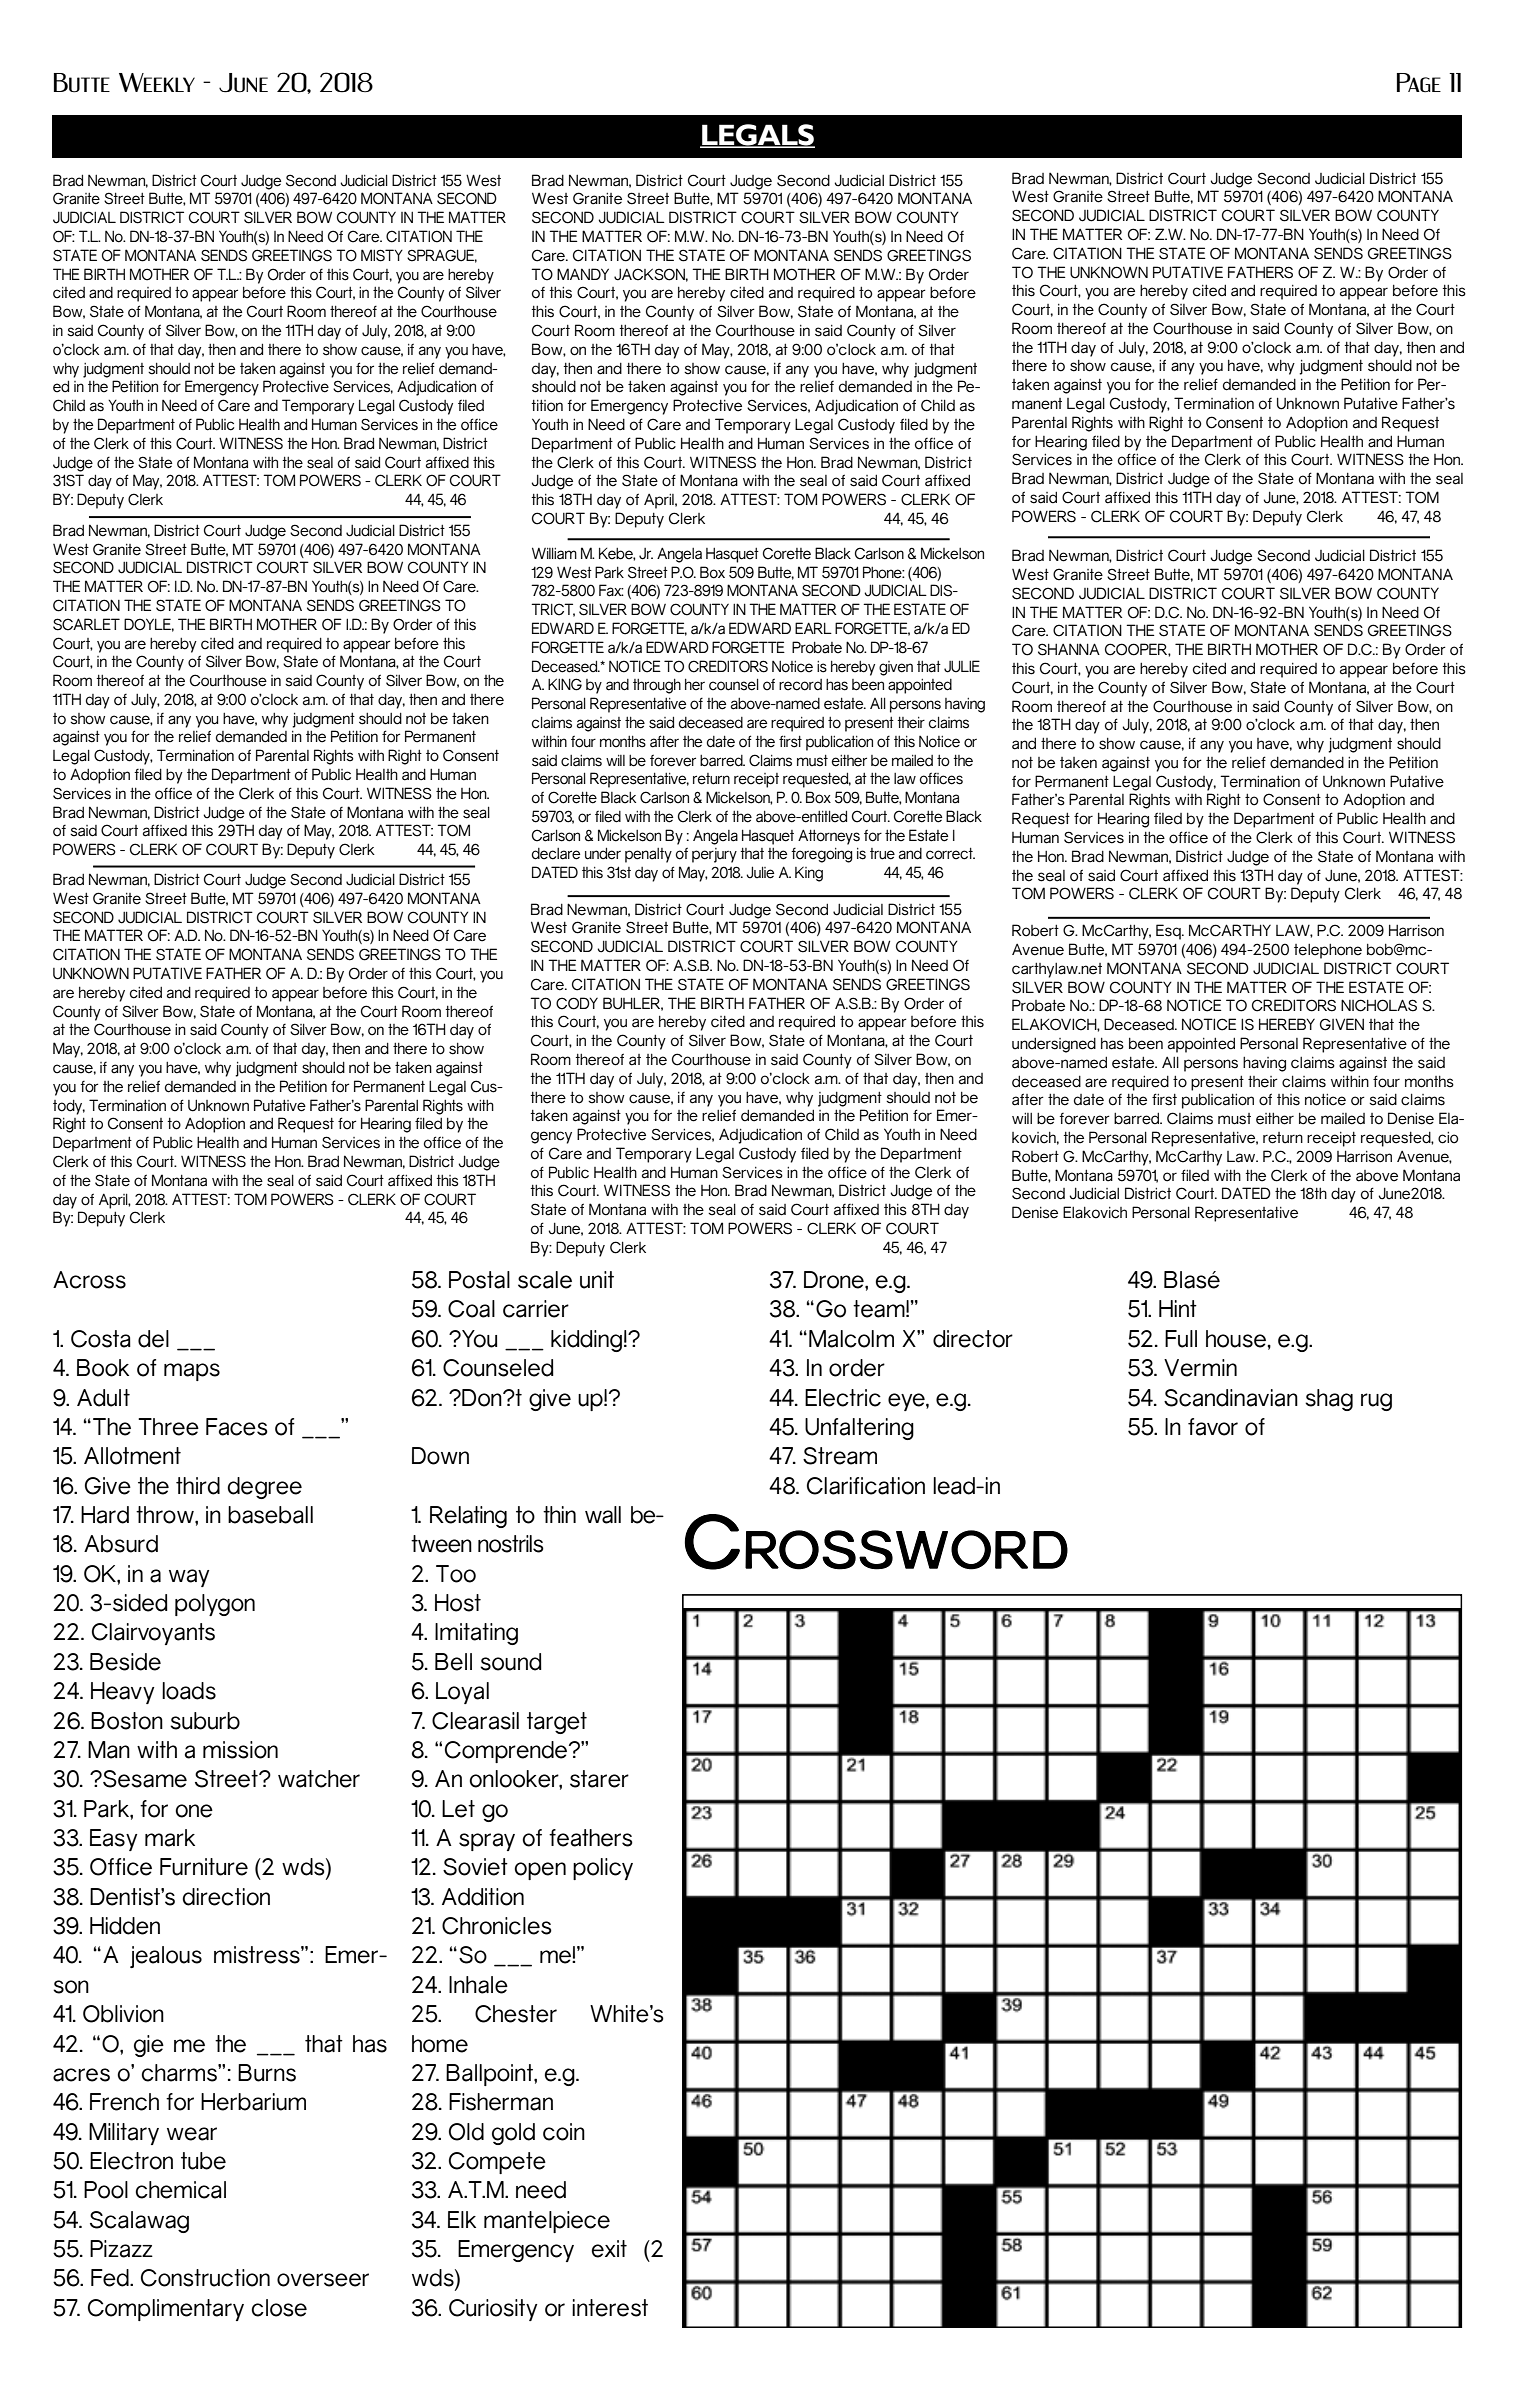 The height and width of the document is (2396, 1515). I want to click on exit, so click(609, 2249).
